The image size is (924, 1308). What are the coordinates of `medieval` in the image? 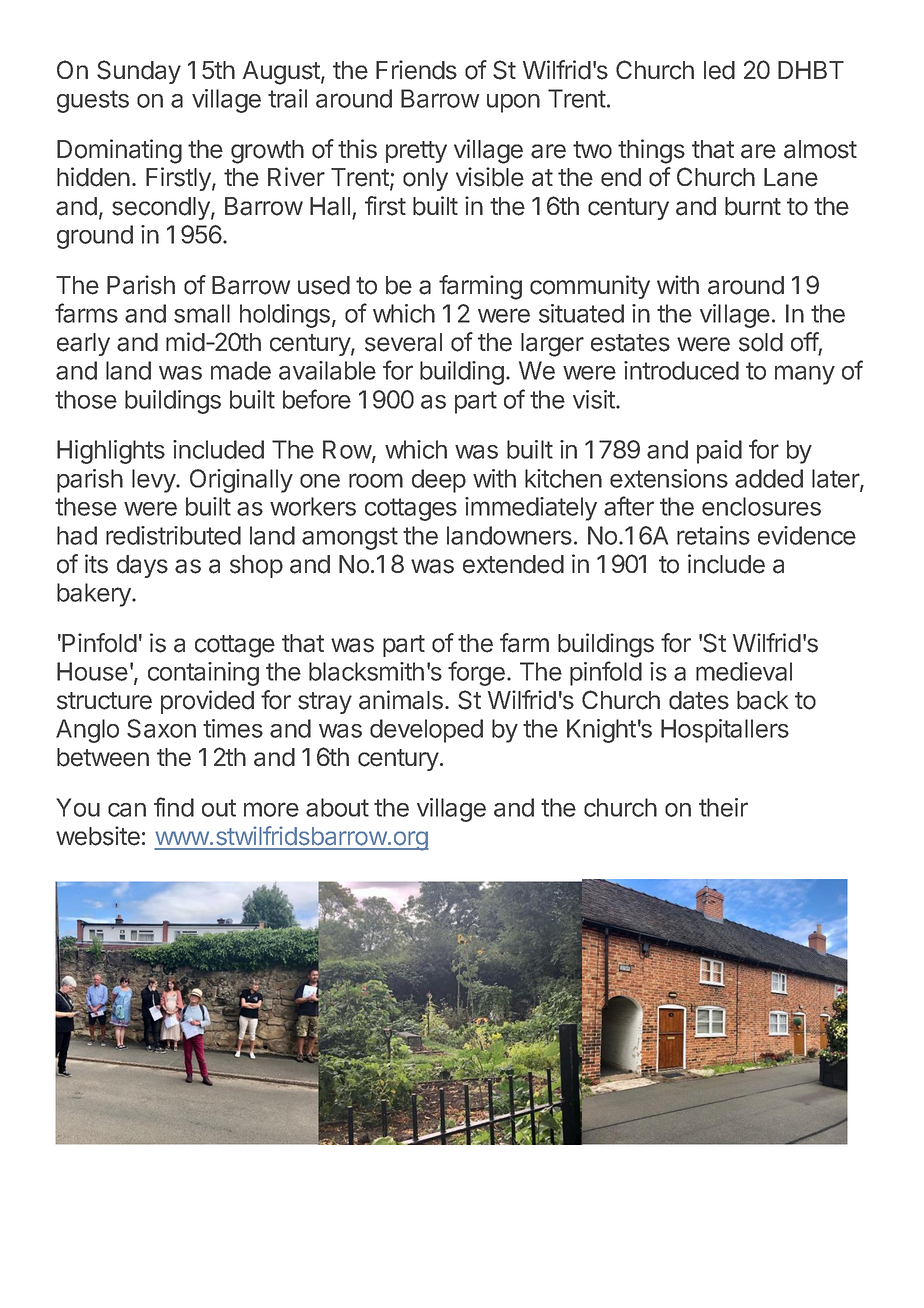 It's located at (744, 671).
